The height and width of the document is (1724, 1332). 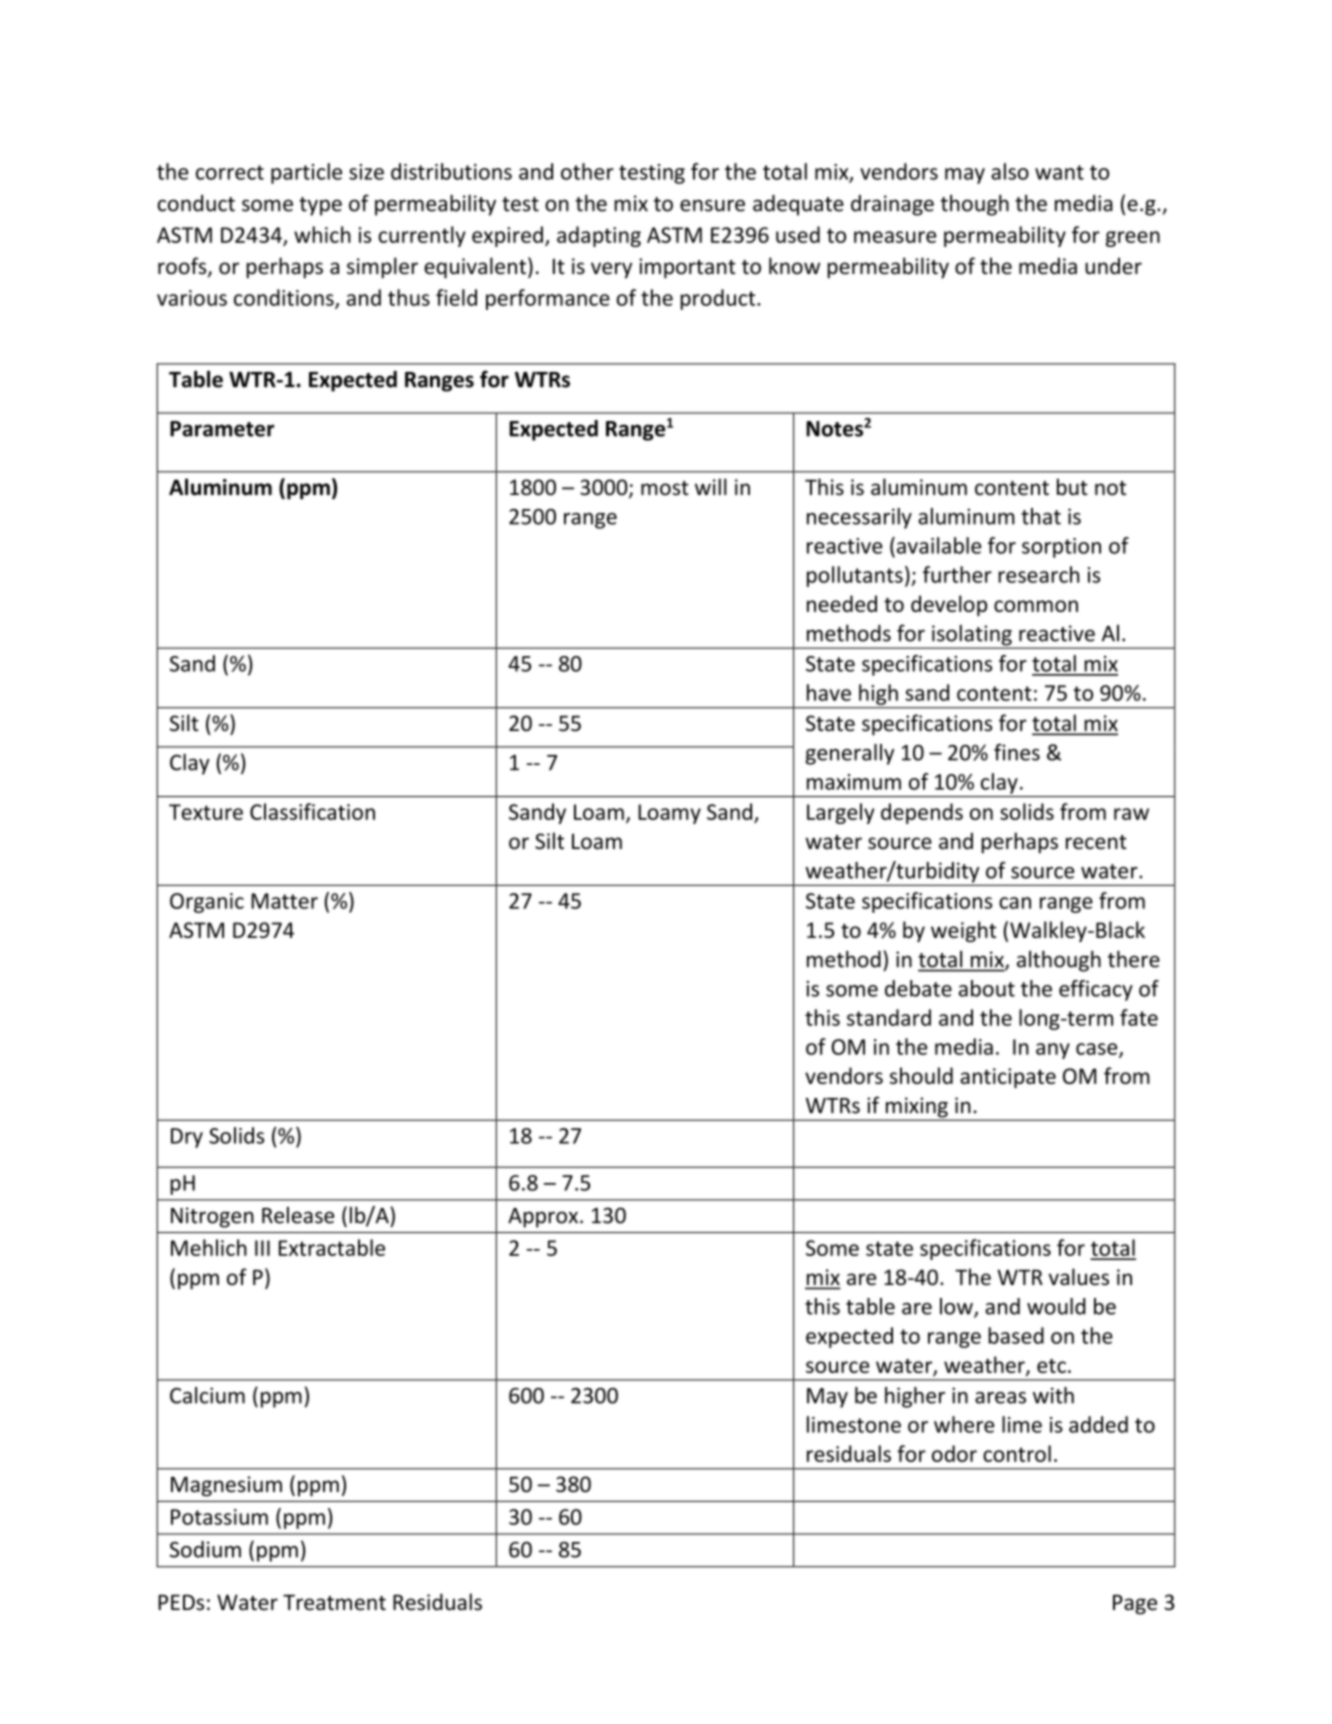 I want to click on Approx, so click(x=544, y=1218).
